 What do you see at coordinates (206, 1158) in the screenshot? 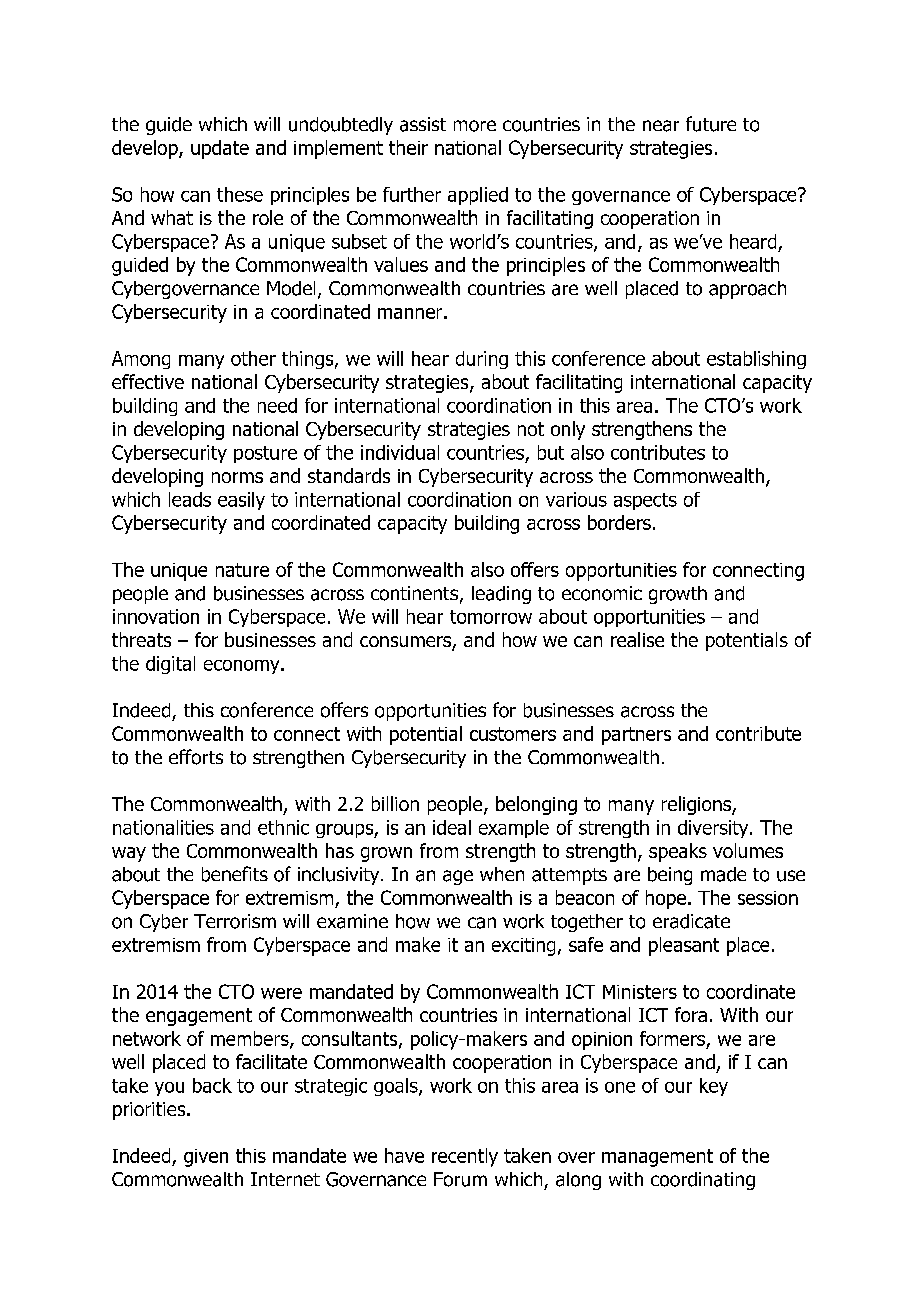
I see `given` at bounding box center [206, 1158].
